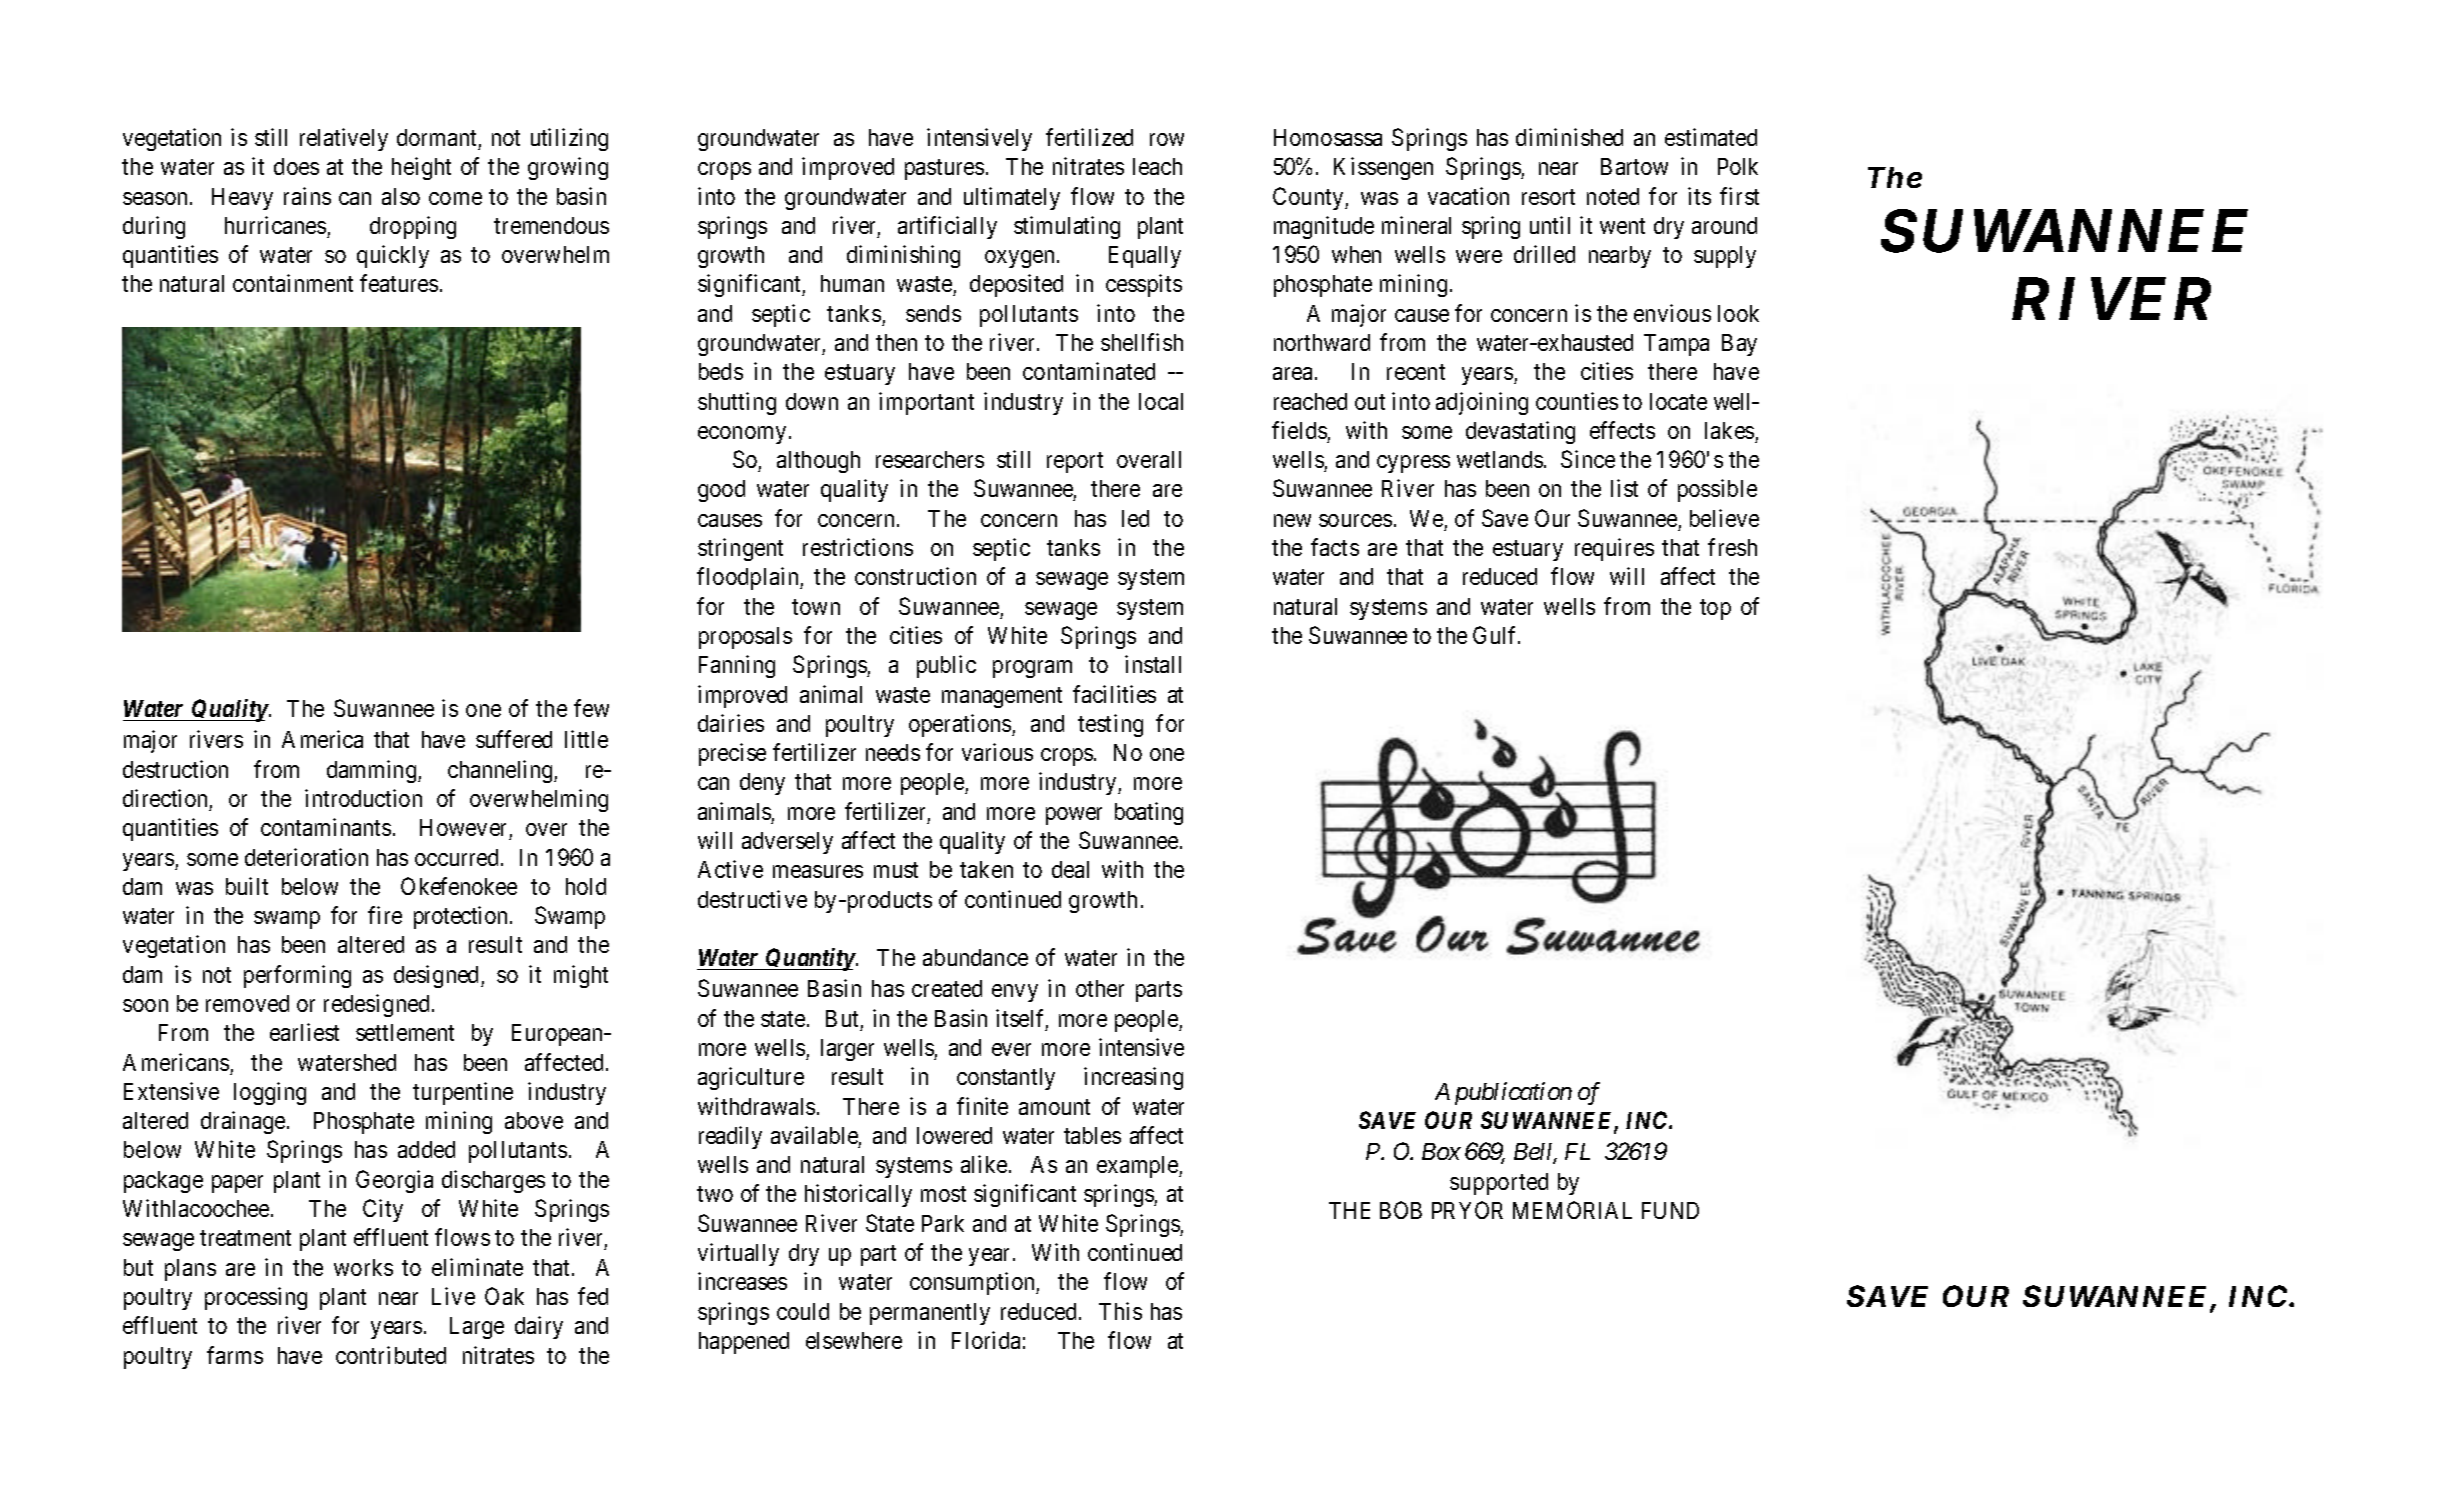 This document has width=2460, height=1494. Describe the element at coordinates (1496, 635) in the document. I see `Gulf` at that location.
